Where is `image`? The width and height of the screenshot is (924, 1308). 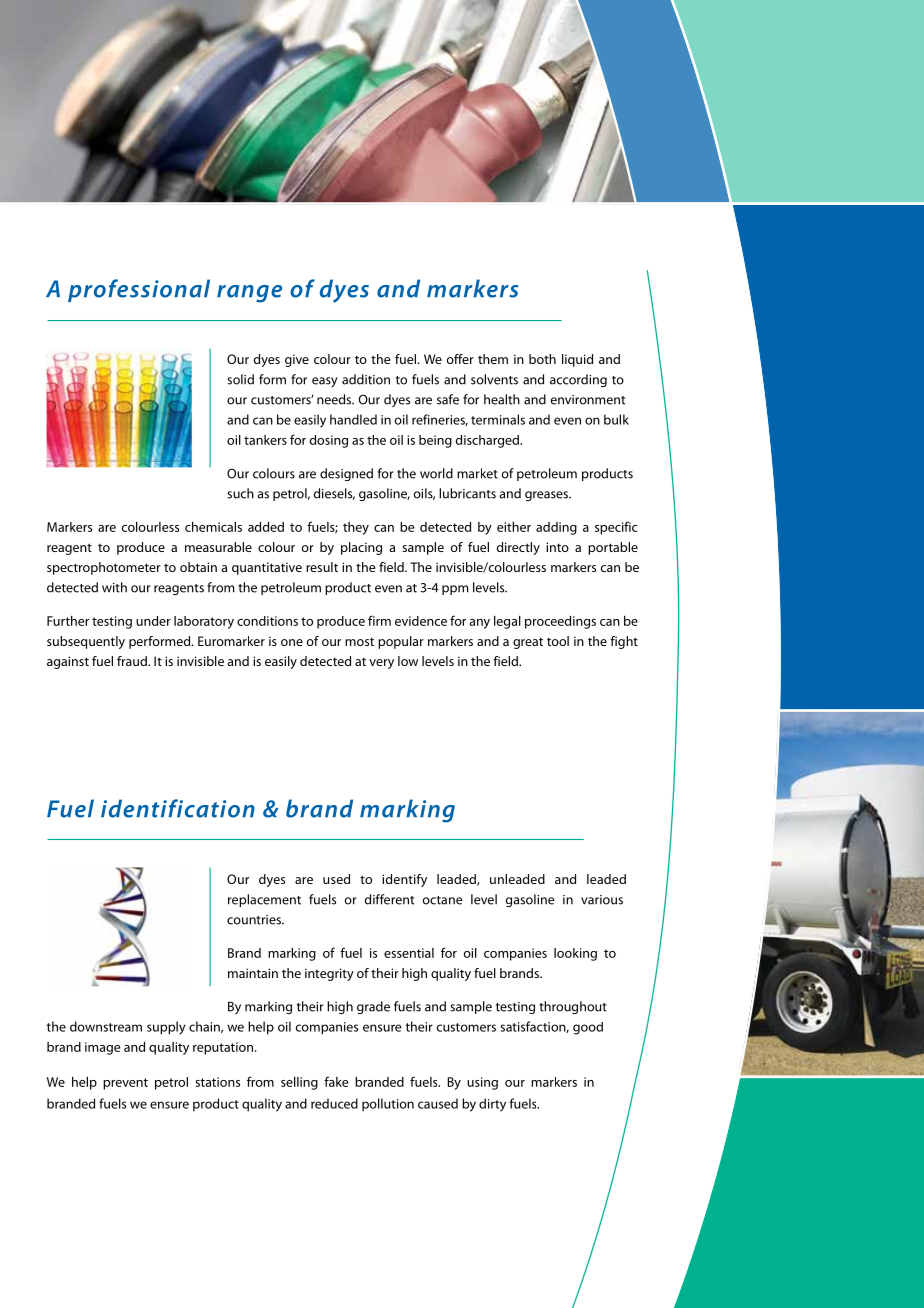
image is located at coordinates (102, 1048).
